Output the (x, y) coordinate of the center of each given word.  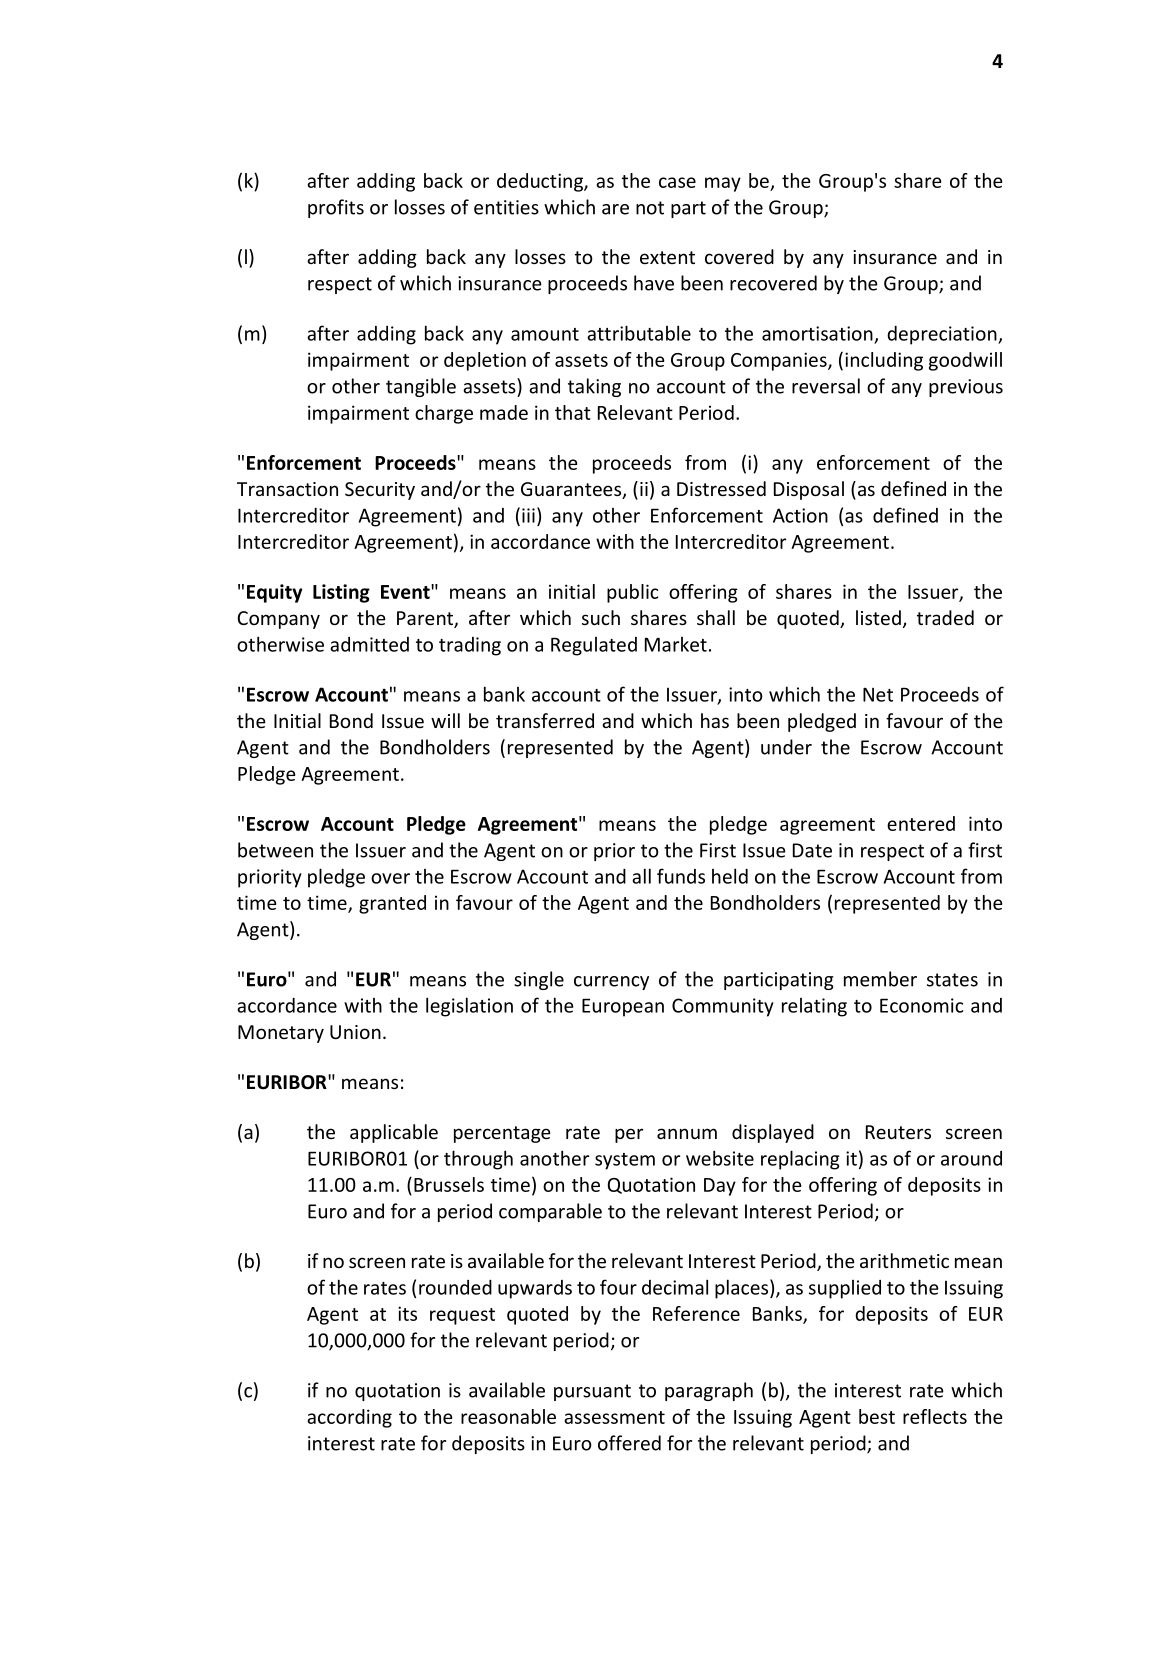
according (349, 1418)
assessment (614, 1417)
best (877, 1416)
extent (667, 257)
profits (336, 208)
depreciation (943, 335)
